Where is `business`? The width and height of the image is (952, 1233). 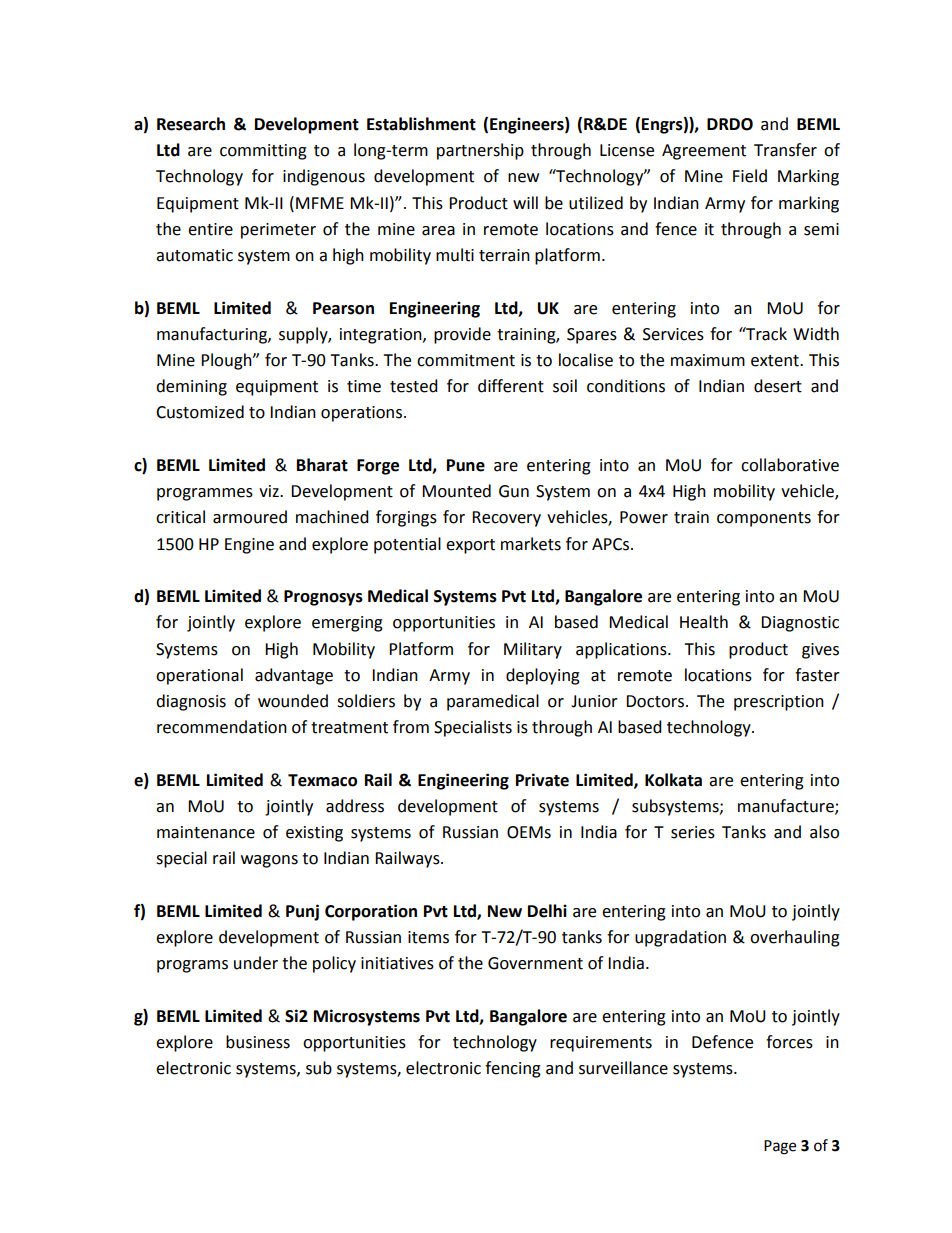
business is located at coordinates (258, 1042).
